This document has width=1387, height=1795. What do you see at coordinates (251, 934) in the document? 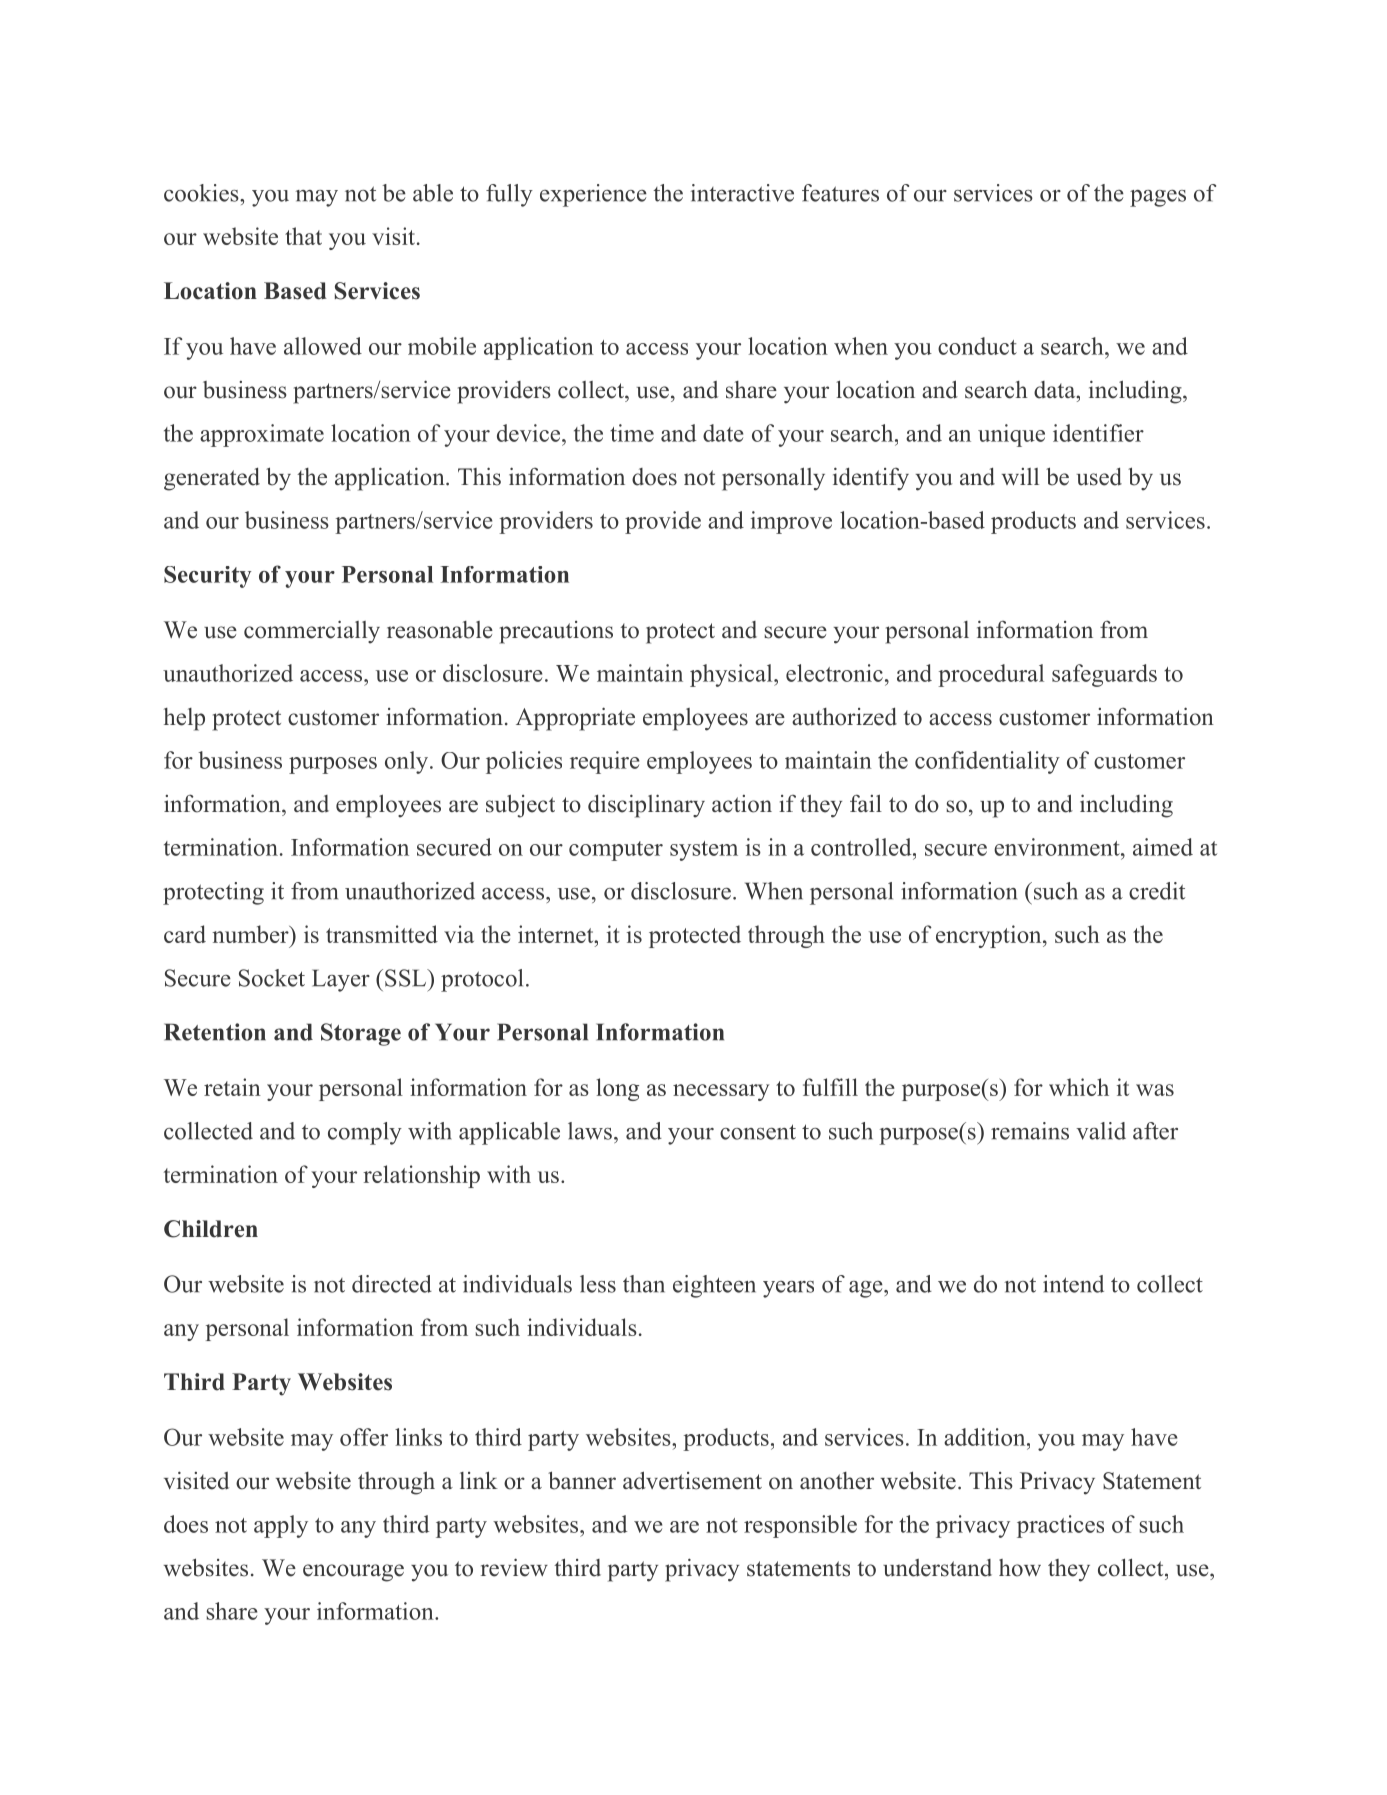
I see `number` at bounding box center [251, 934].
